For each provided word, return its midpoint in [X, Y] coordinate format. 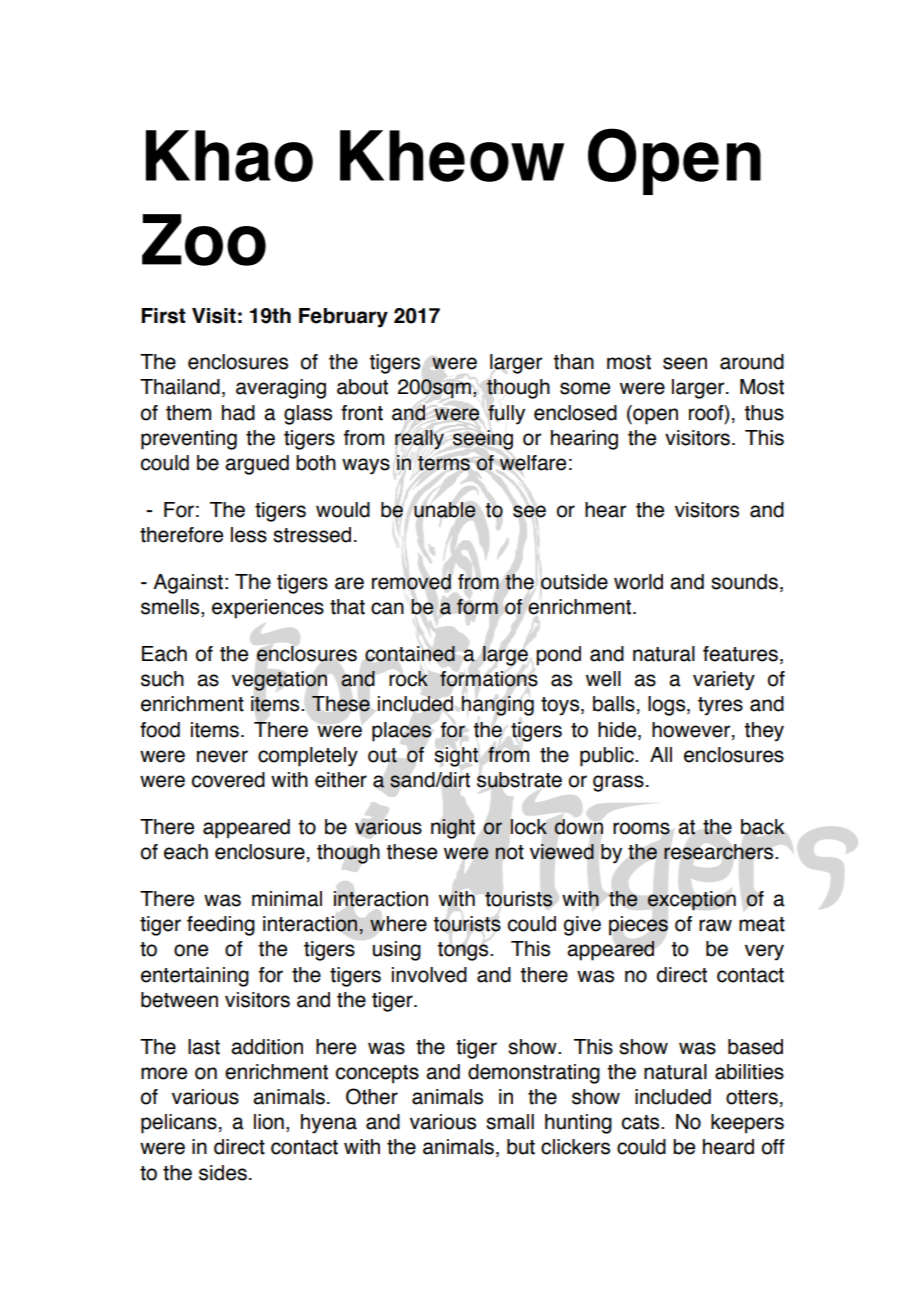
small [510, 1122]
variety [724, 681]
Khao [229, 156]
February [343, 318]
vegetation [279, 681]
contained [410, 654]
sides [223, 1173]
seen [685, 363]
